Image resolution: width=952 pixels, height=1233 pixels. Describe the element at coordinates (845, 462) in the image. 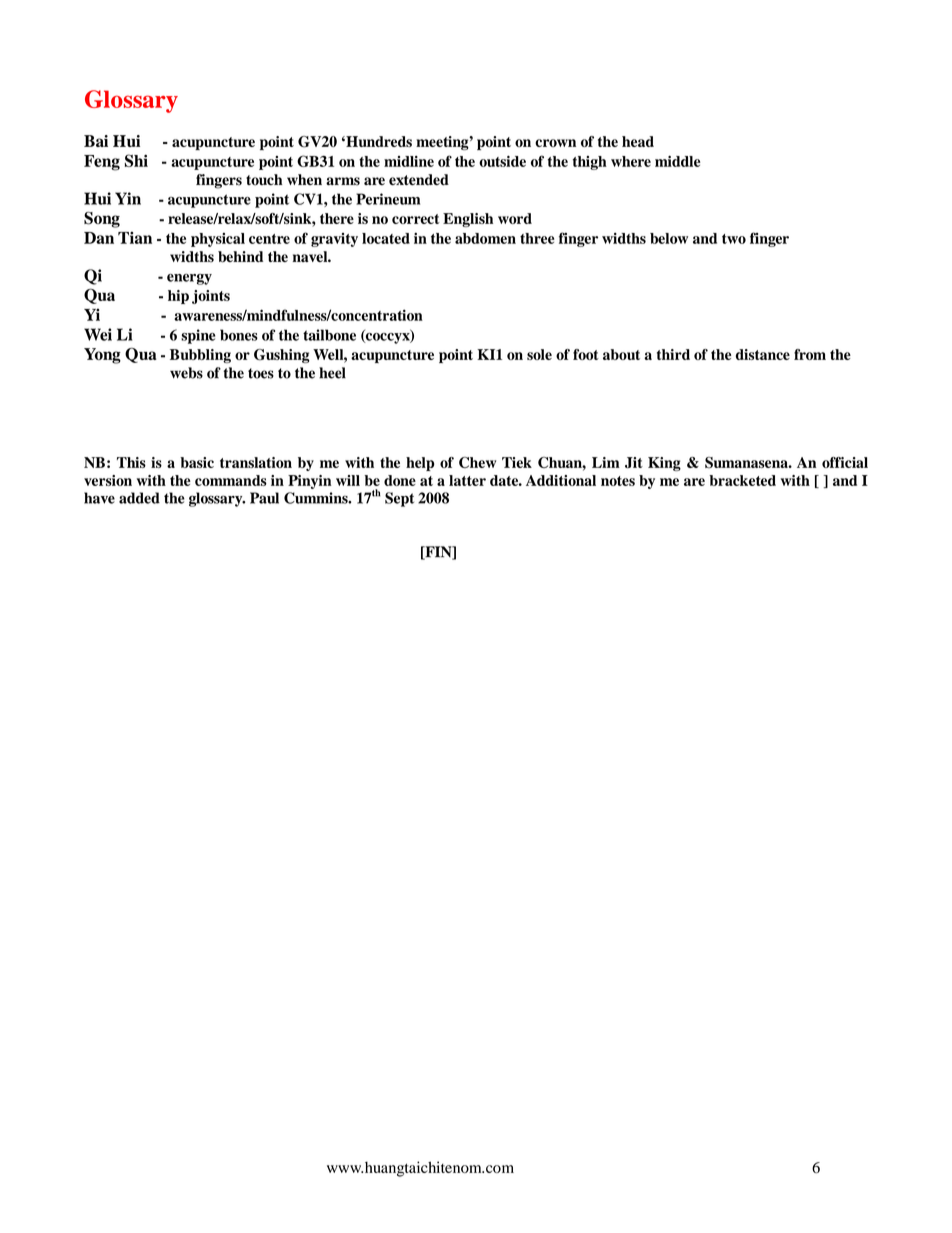

I see `official` at that location.
